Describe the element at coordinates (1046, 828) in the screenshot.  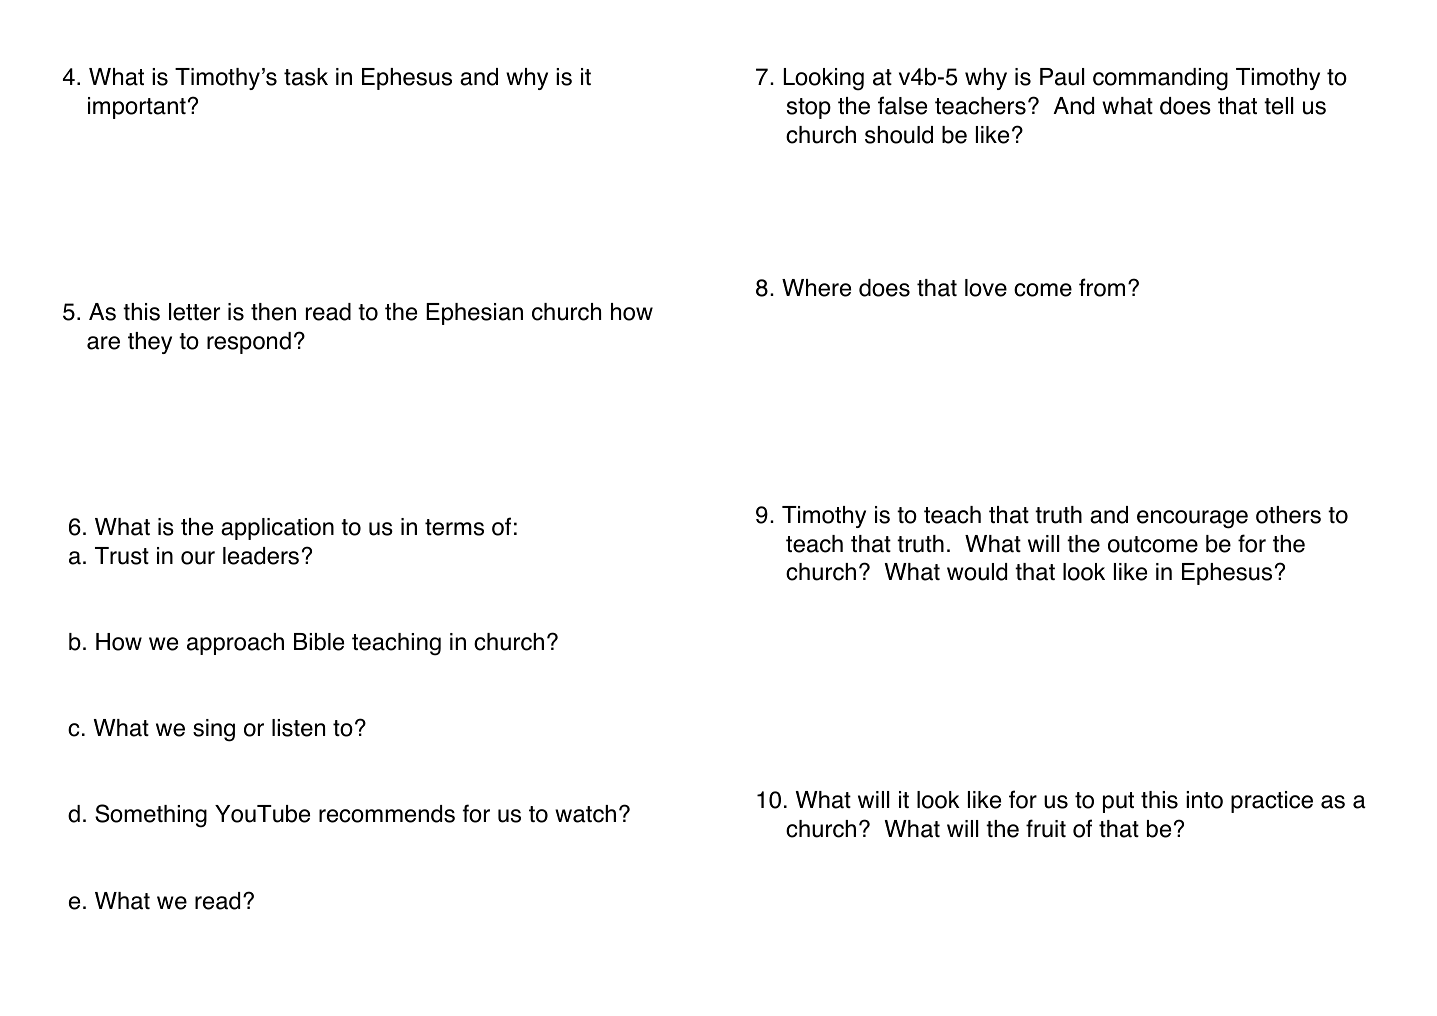
I see `fruit` at that location.
